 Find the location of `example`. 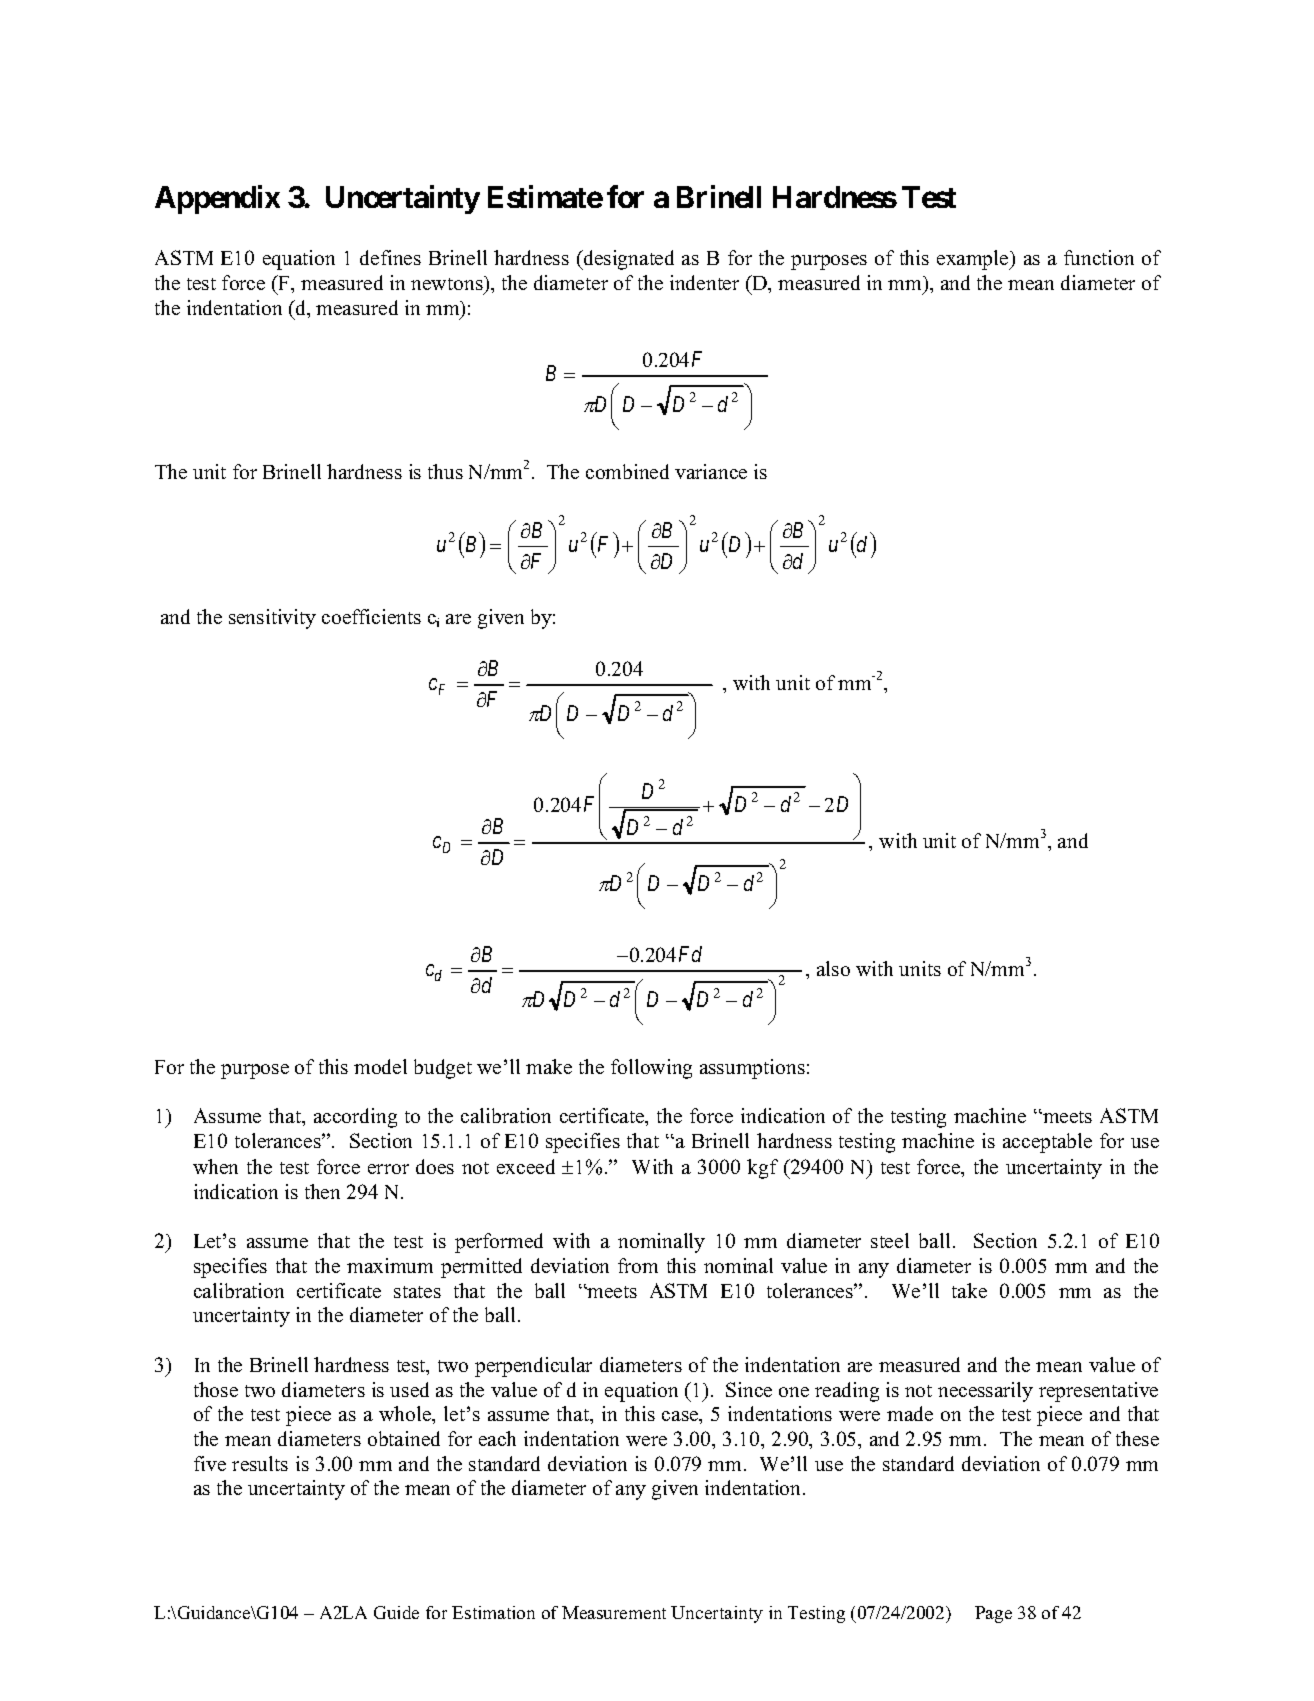

example is located at coordinates (974, 260).
